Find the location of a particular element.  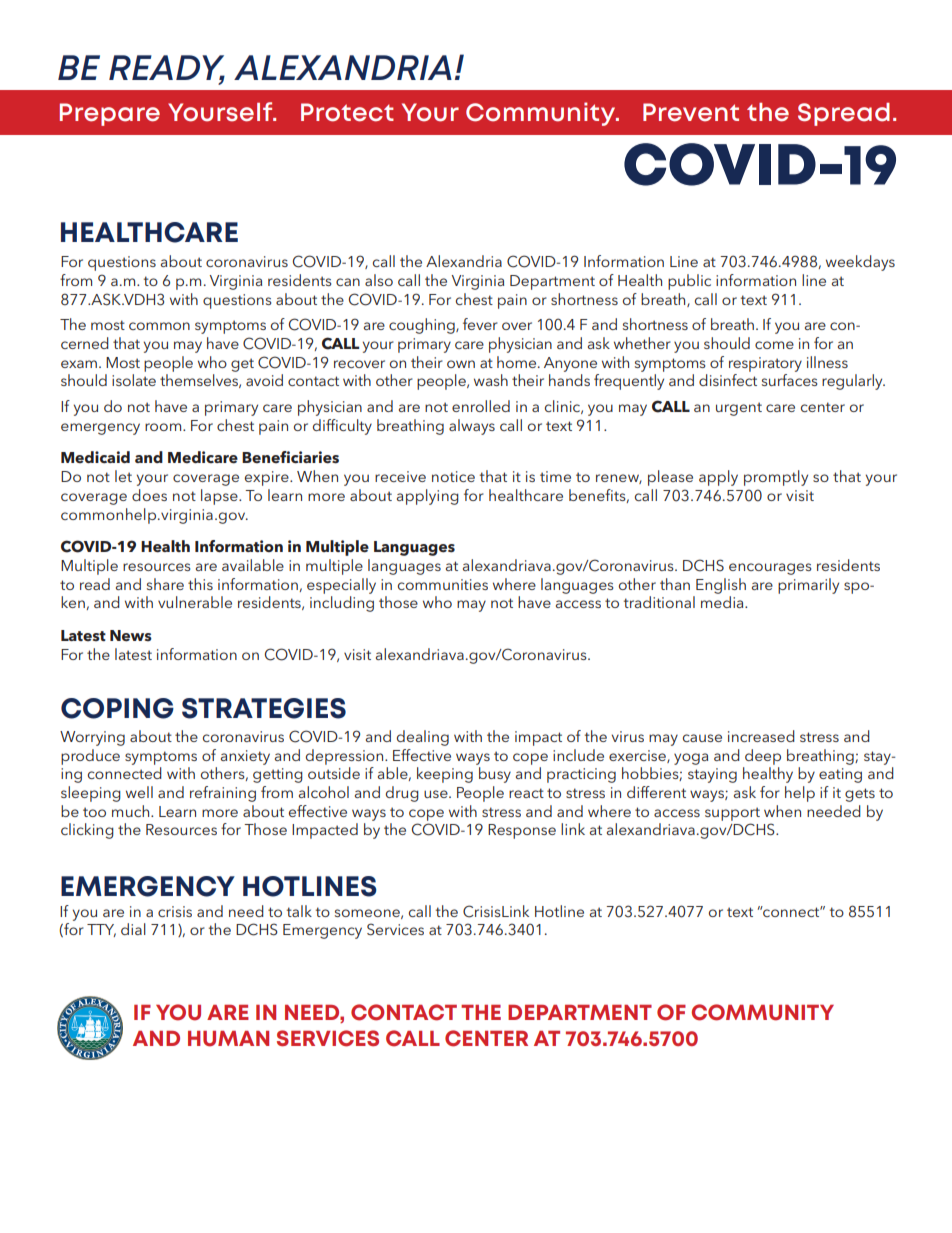

Protect is located at coordinates (347, 112).
